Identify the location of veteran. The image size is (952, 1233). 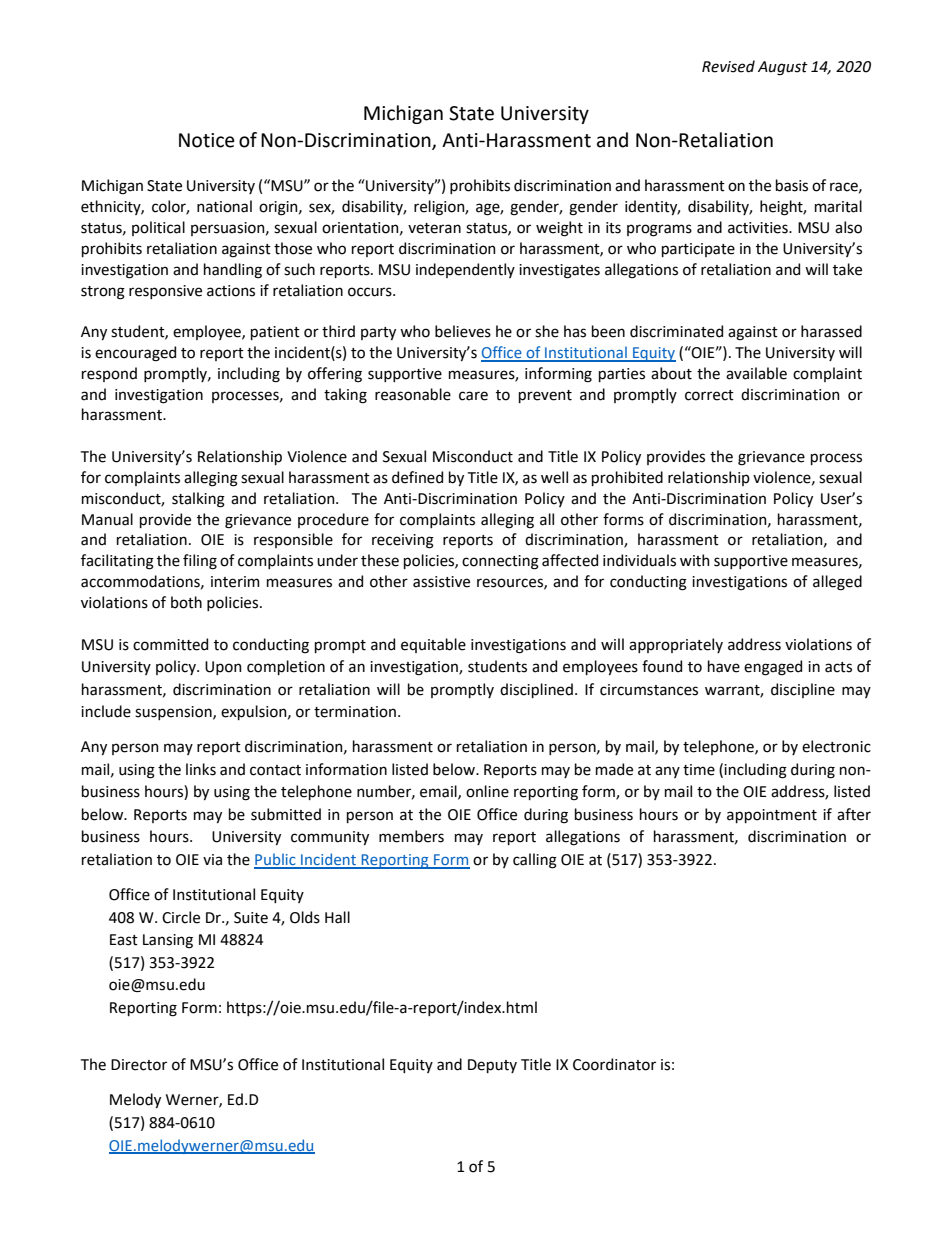
(434, 228).
